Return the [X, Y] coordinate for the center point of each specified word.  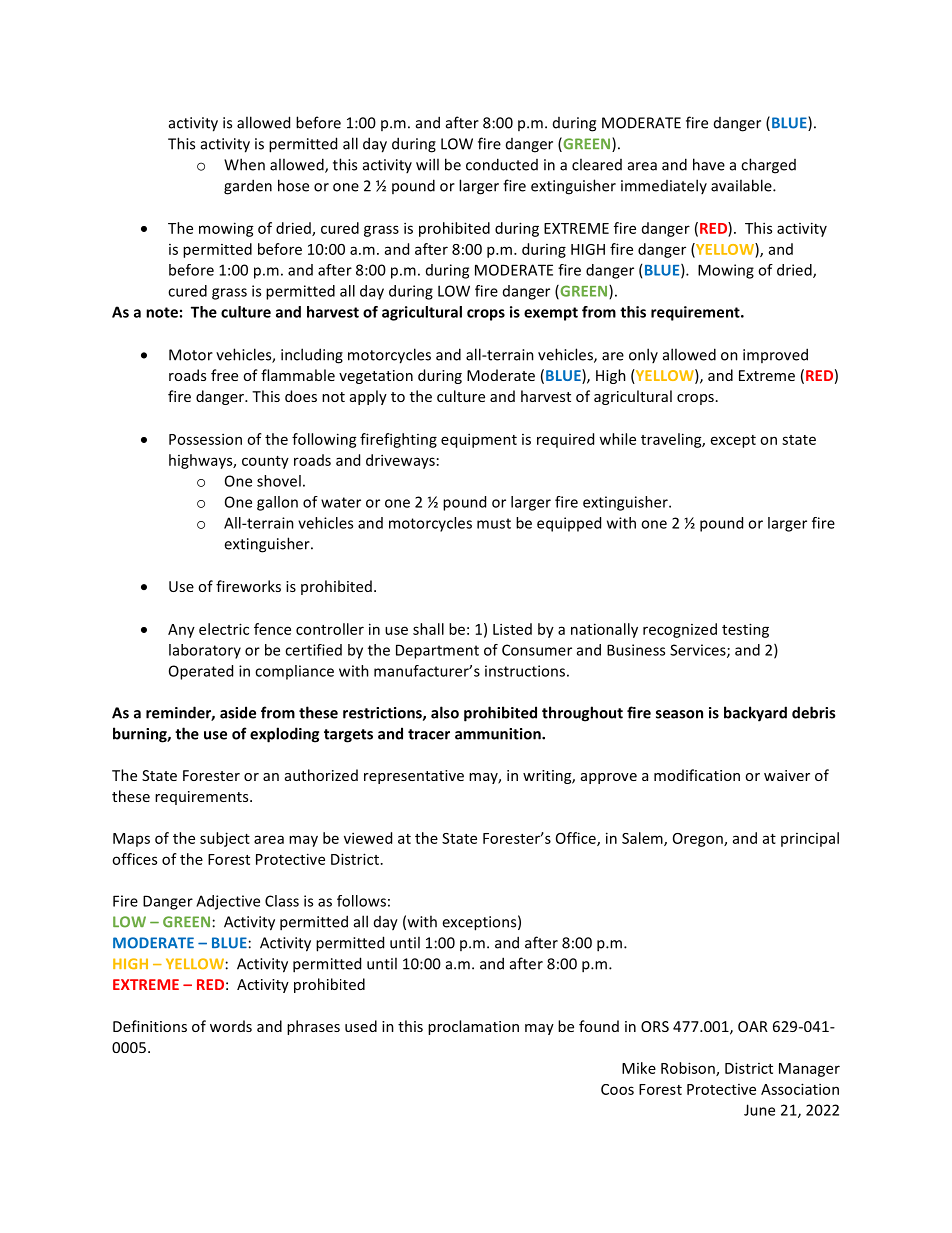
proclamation [473, 1027]
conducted [502, 164]
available [742, 185]
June [759, 1110]
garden [248, 187]
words [231, 1026]
